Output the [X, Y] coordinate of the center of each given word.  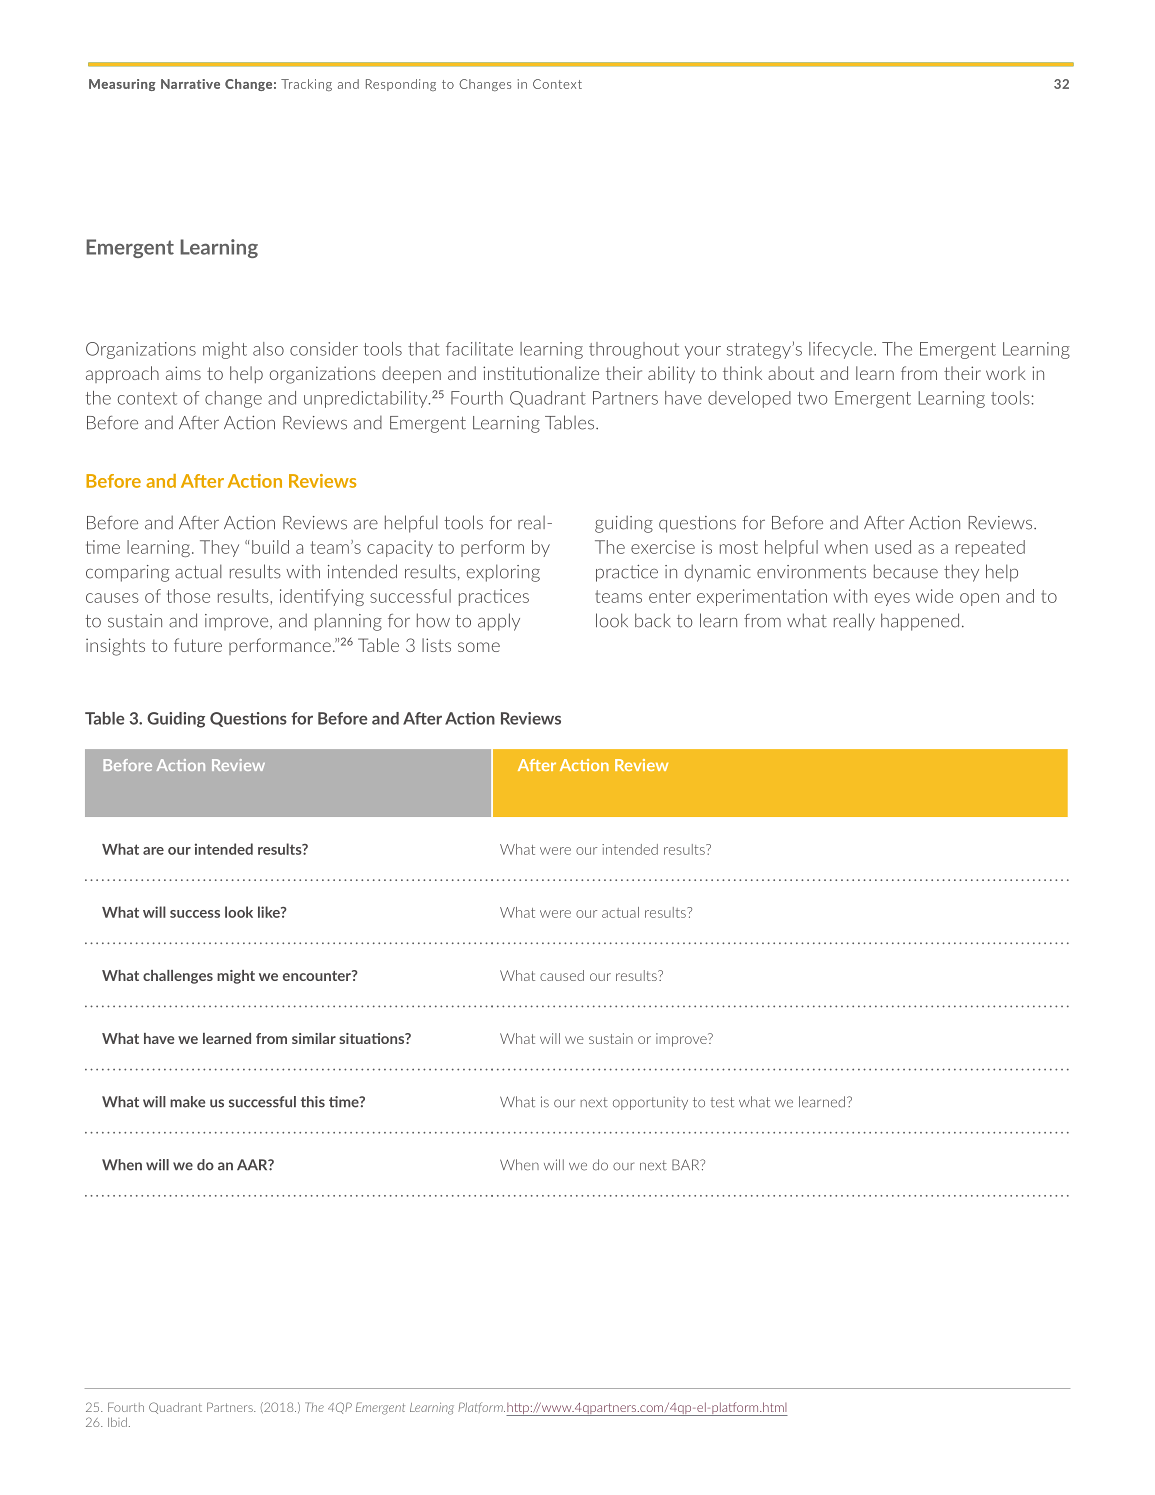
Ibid [117, 1422]
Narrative [190, 84]
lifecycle [842, 350]
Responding [401, 85]
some [479, 647]
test [722, 1102]
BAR [687, 1164]
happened [920, 622]
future [198, 645]
